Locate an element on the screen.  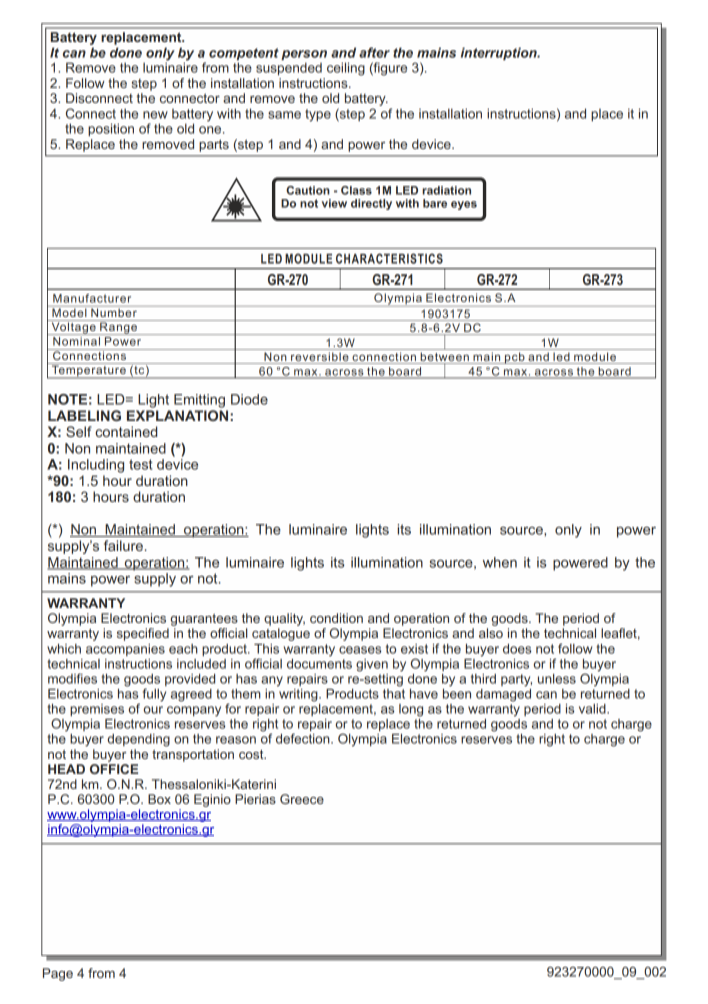
Range is located at coordinates (118, 327).
